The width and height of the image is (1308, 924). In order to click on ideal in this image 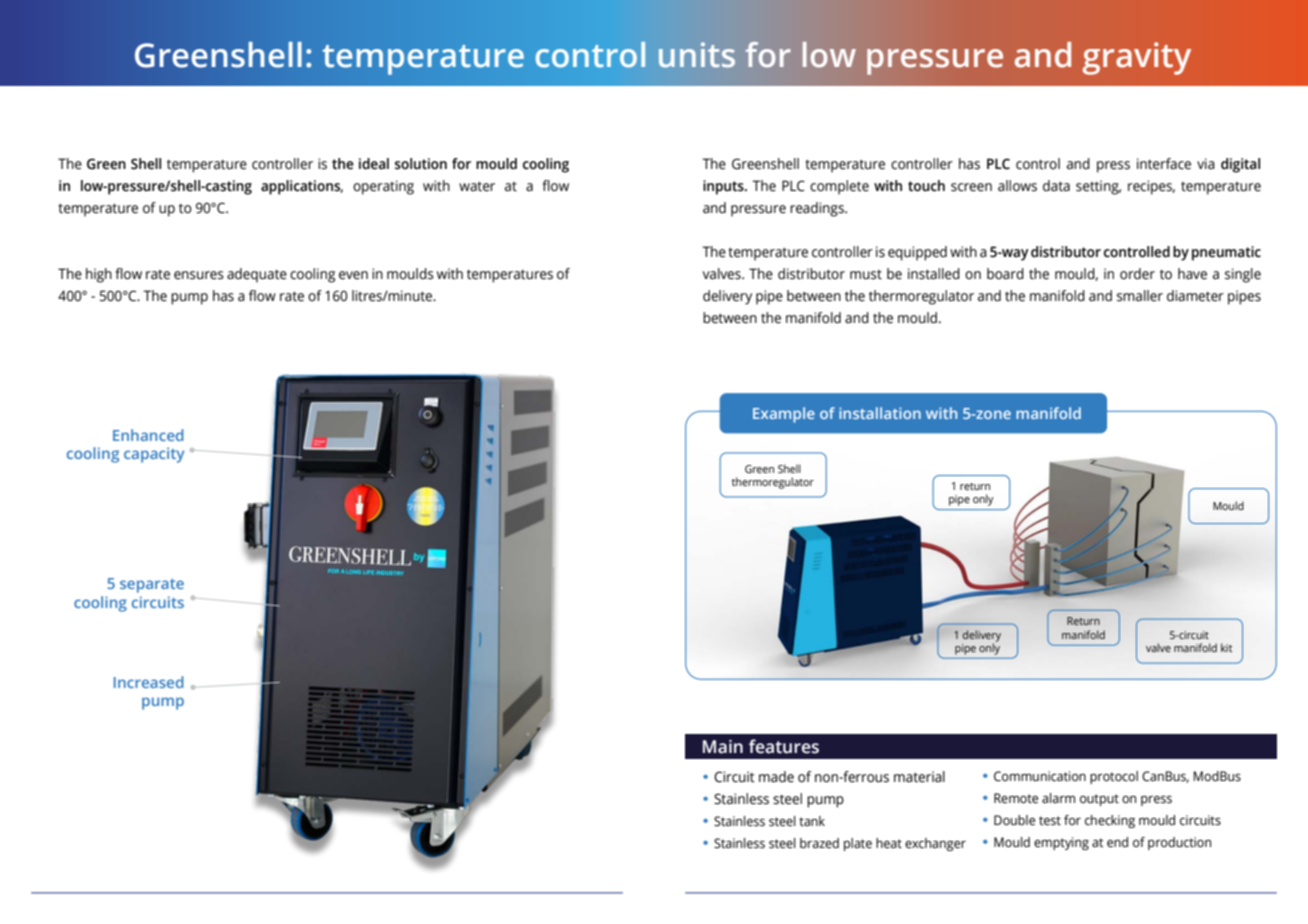, I will do `click(374, 164)`.
